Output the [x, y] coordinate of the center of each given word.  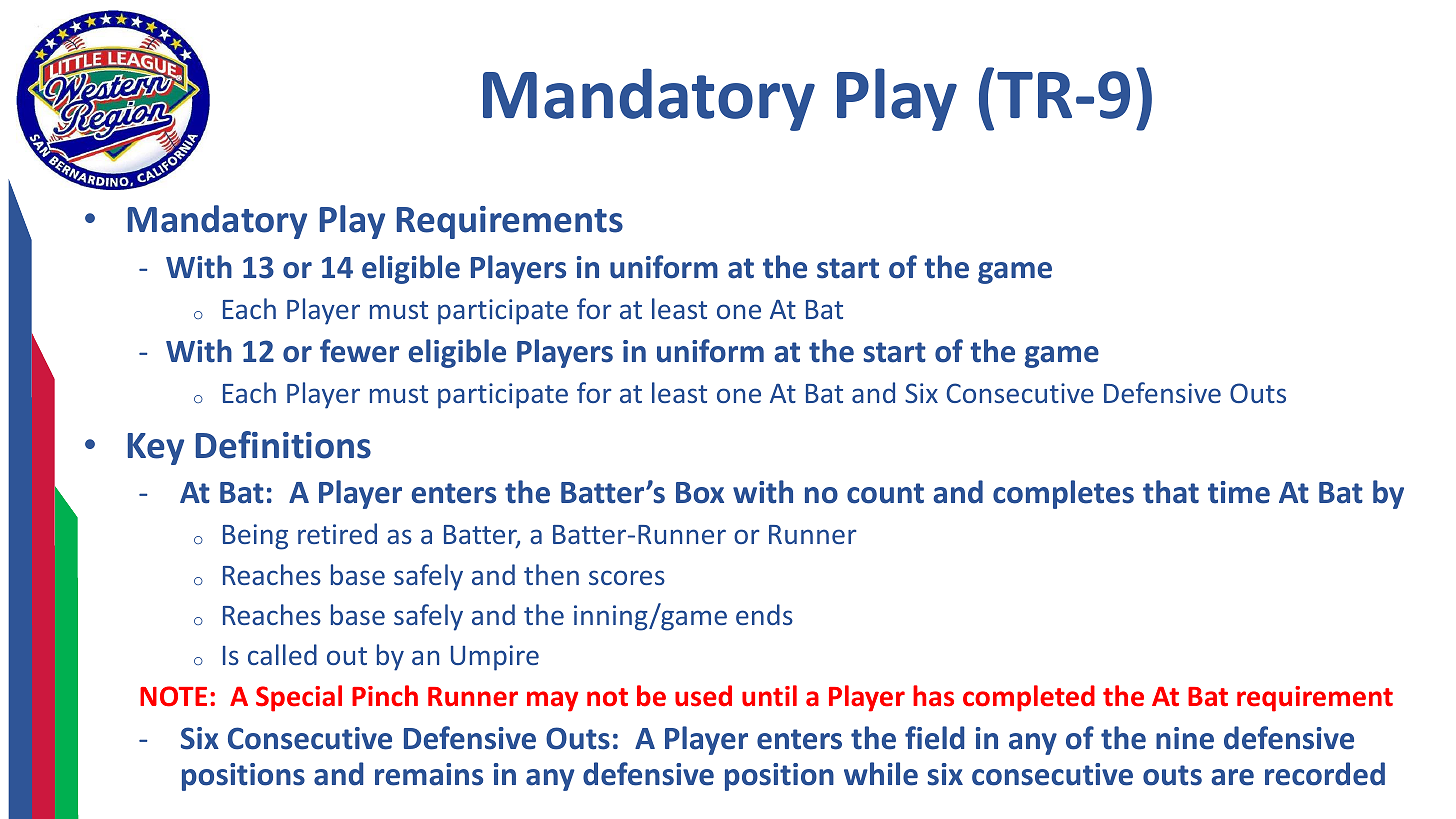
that [1171, 492]
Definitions [283, 445]
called [282, 654]
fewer [359, 351]
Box [700, 493]
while [881, 774]
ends [764, 614]
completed [1029, 698]
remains [429, 774]
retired [337, 533]
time [1239, 492]
